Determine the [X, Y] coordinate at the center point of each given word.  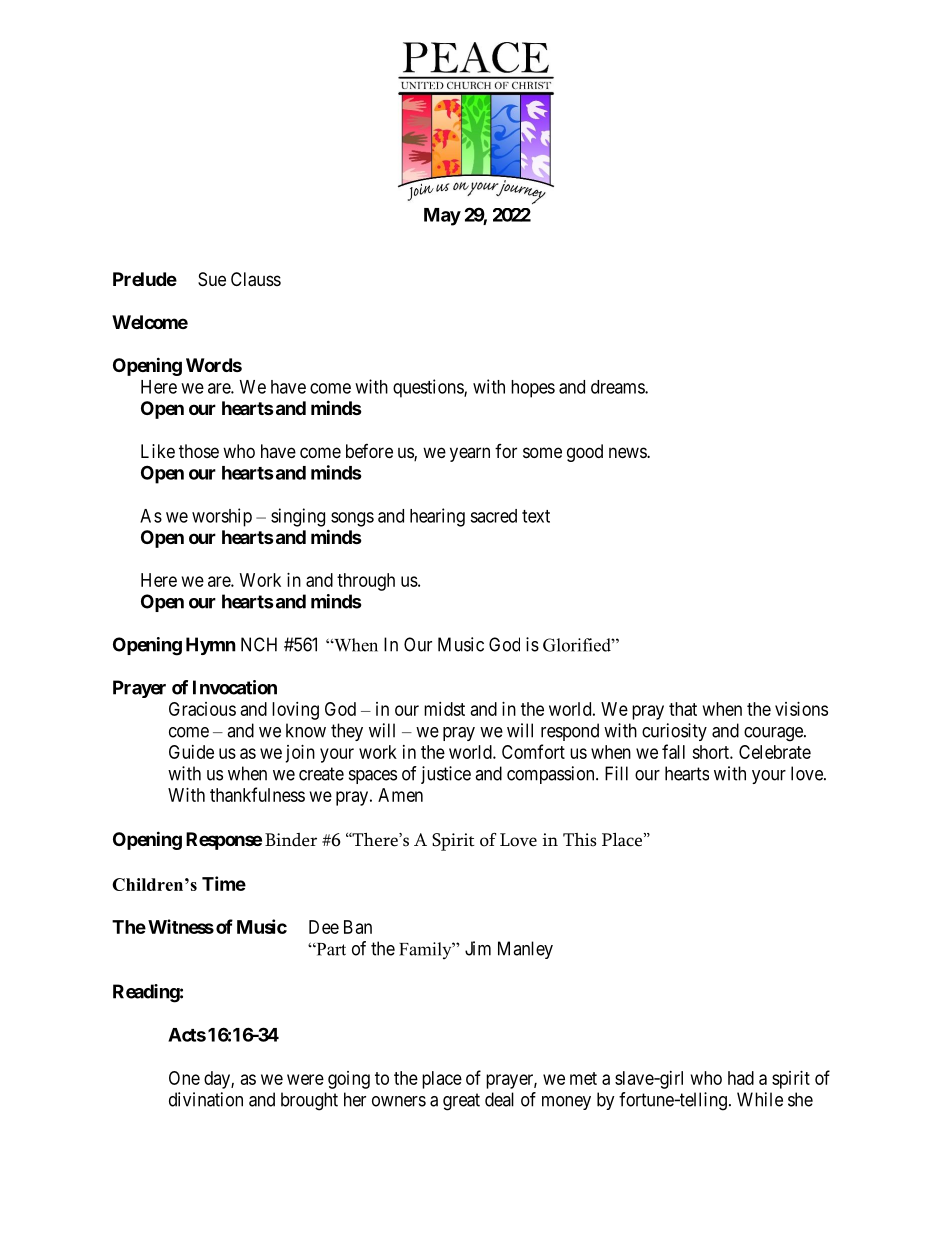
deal [499, 1099]
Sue [212, 279]
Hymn [211, 646]
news [628, 452]
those [199, 451]
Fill [616, 773]
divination [206, 1099]
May [442, 217]
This [579, 840]
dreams [618, 387]
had [741, 1078]
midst [444, 709]
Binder [291, 840]
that [683, 709]
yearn [470, 454]
